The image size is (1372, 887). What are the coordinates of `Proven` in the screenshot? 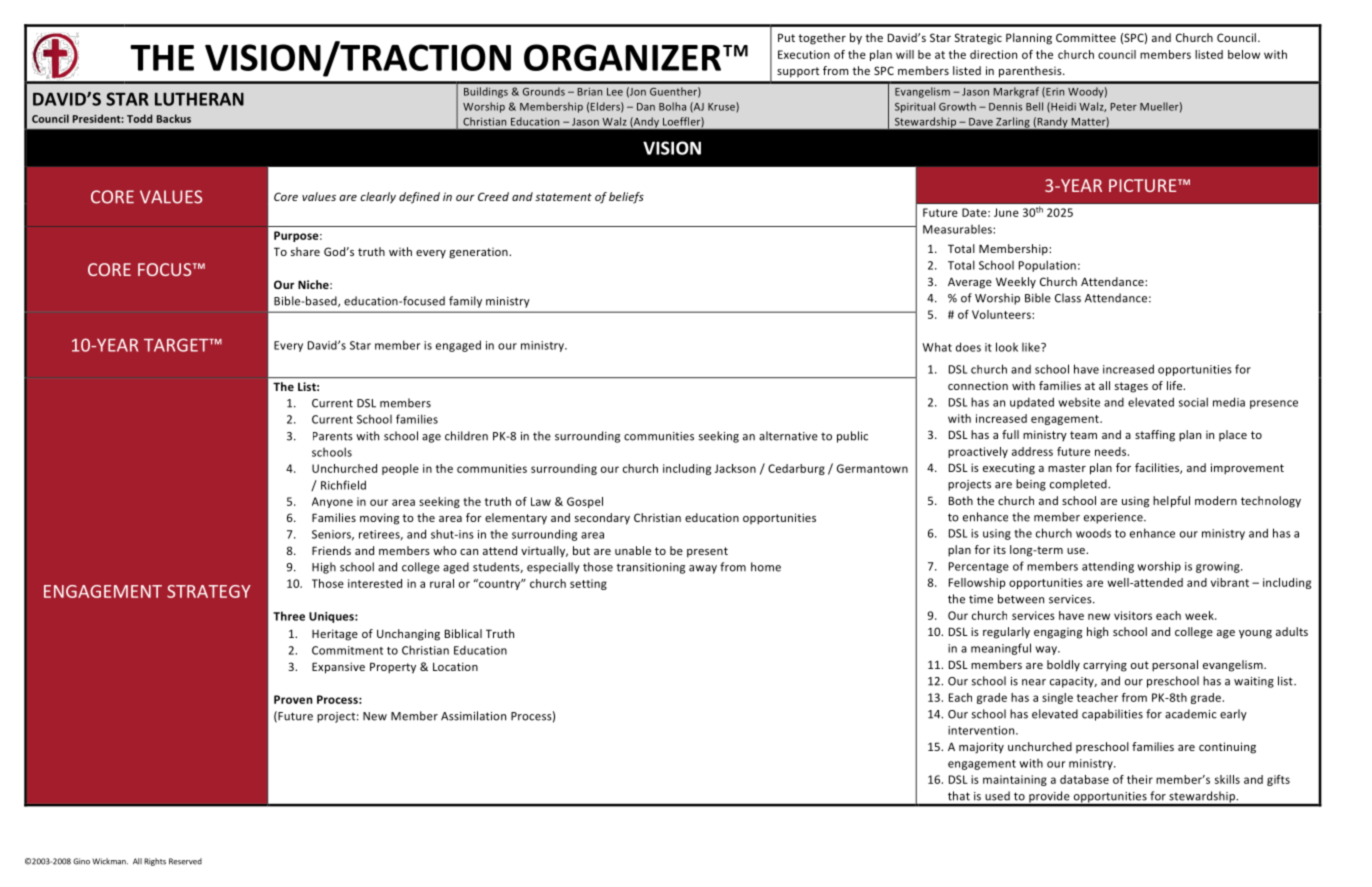 It's located at (293, 699).
